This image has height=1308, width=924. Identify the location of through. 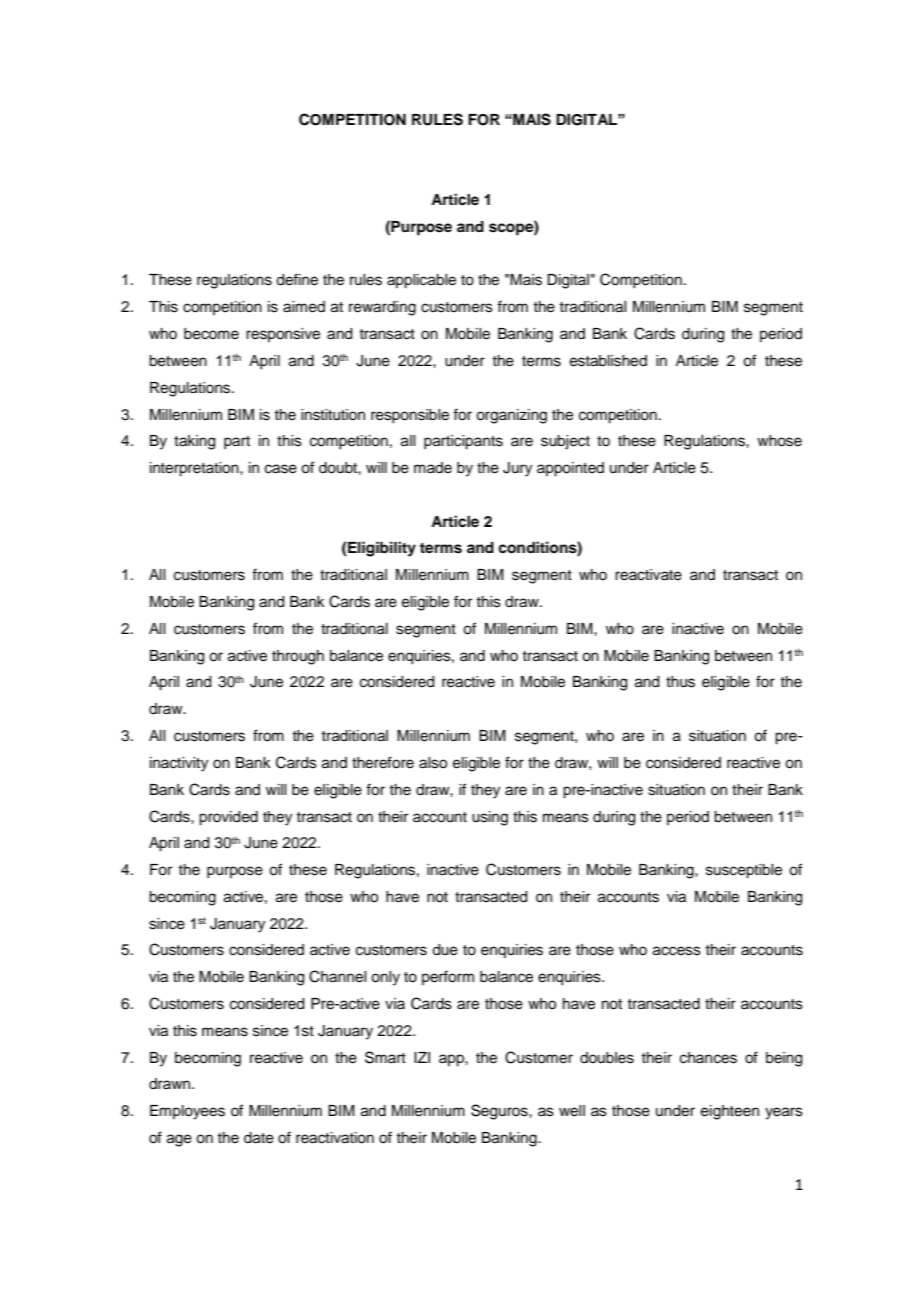
(298, 657).
